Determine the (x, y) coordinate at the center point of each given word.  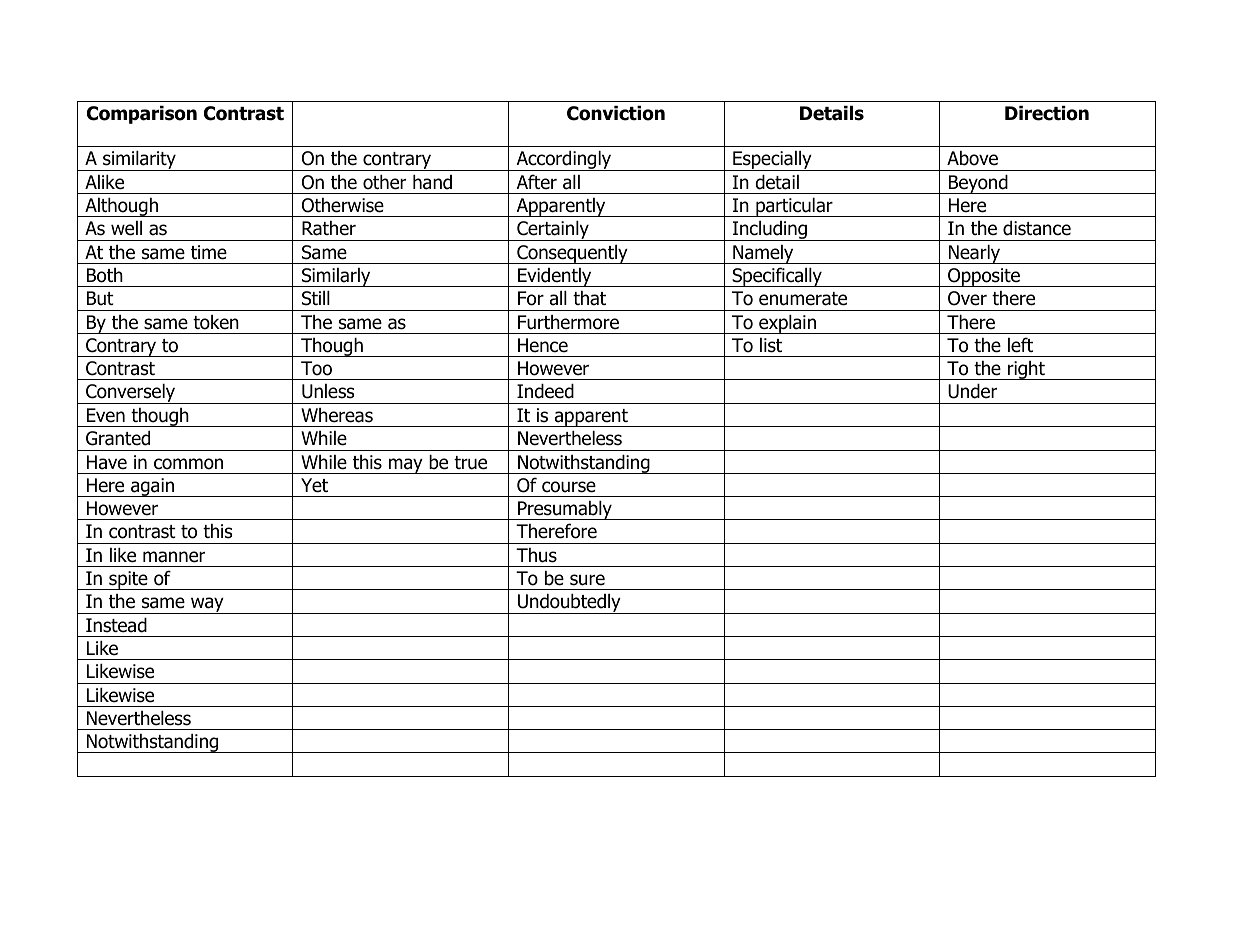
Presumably (565, 510)
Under (972, 391)
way (207, 605)
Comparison (142, 115)
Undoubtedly (569, 604)
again (152, 487)
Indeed (545, 391)
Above (972, 158)
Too (316, 368)
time (209, 252)
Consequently (572, 254)
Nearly (974, 254)
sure (587, 580)
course (569, 487)
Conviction (616, 113)
